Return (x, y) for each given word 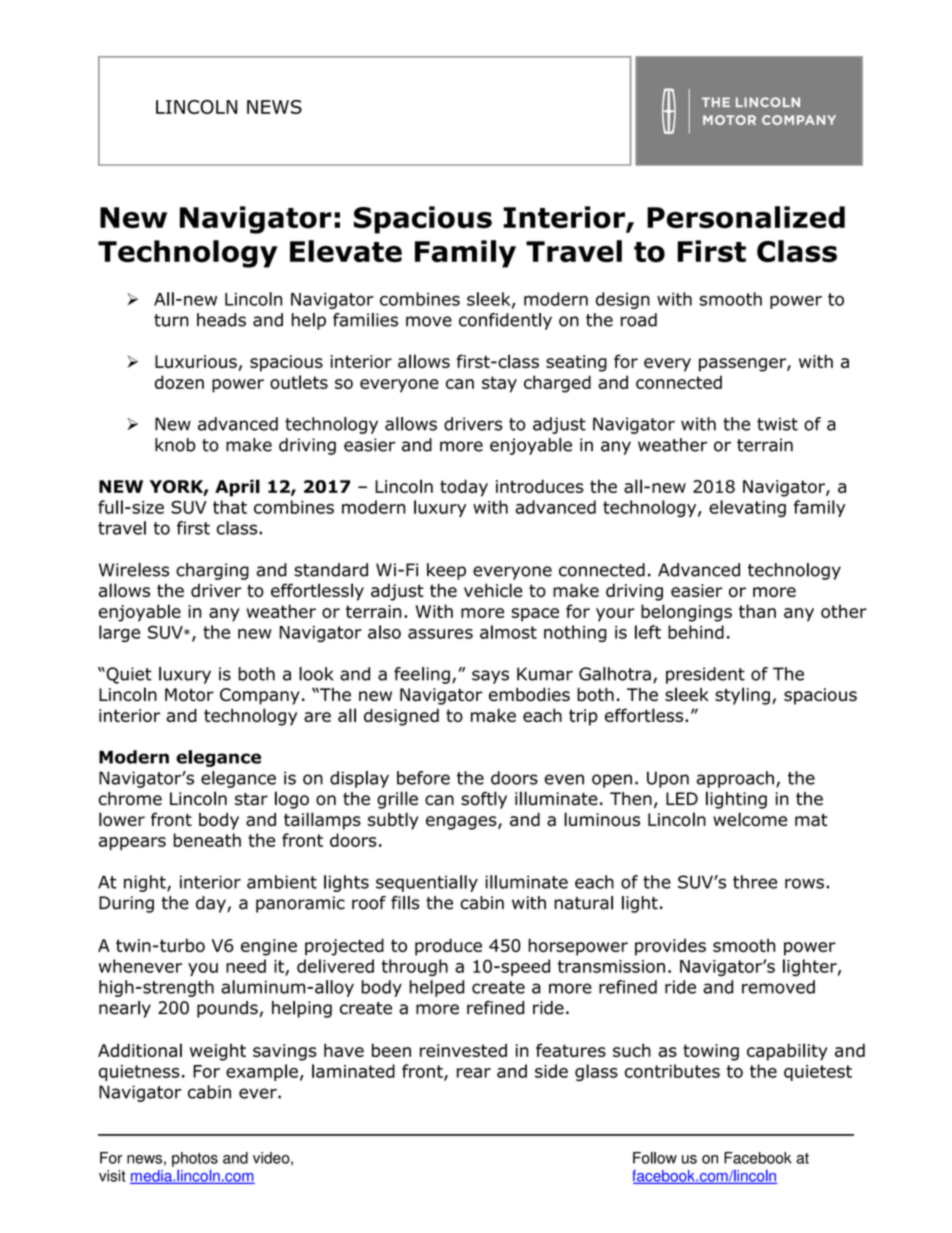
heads (221, 320)
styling (742, 696)
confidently (505, 321)
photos (195, 1159)
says (490, 677)
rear (474, 1073)
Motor (189, 695)
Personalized (746, 217)
